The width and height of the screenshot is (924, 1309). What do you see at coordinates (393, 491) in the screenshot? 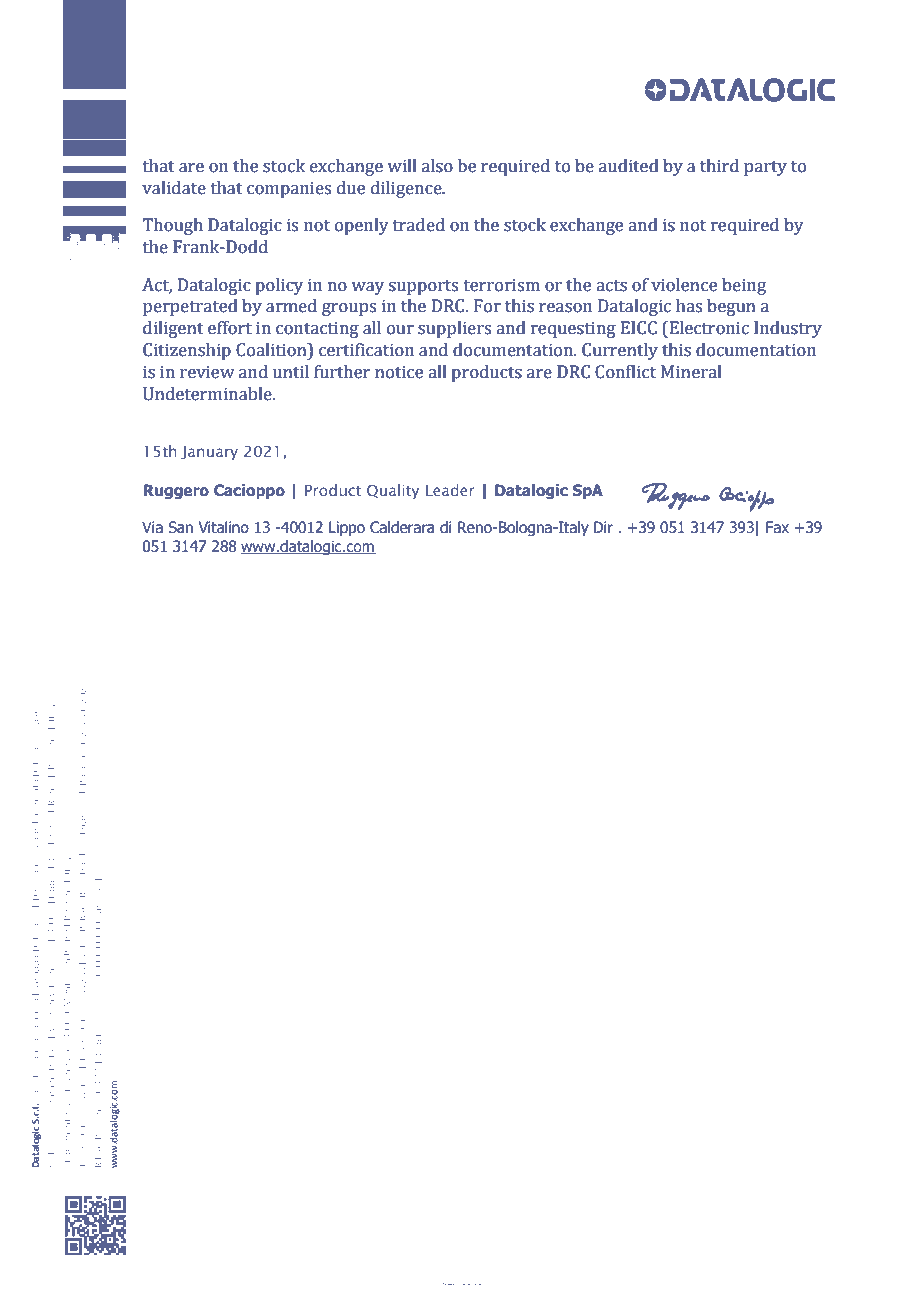
I see `Quality` at bounding box center [393, 491].
